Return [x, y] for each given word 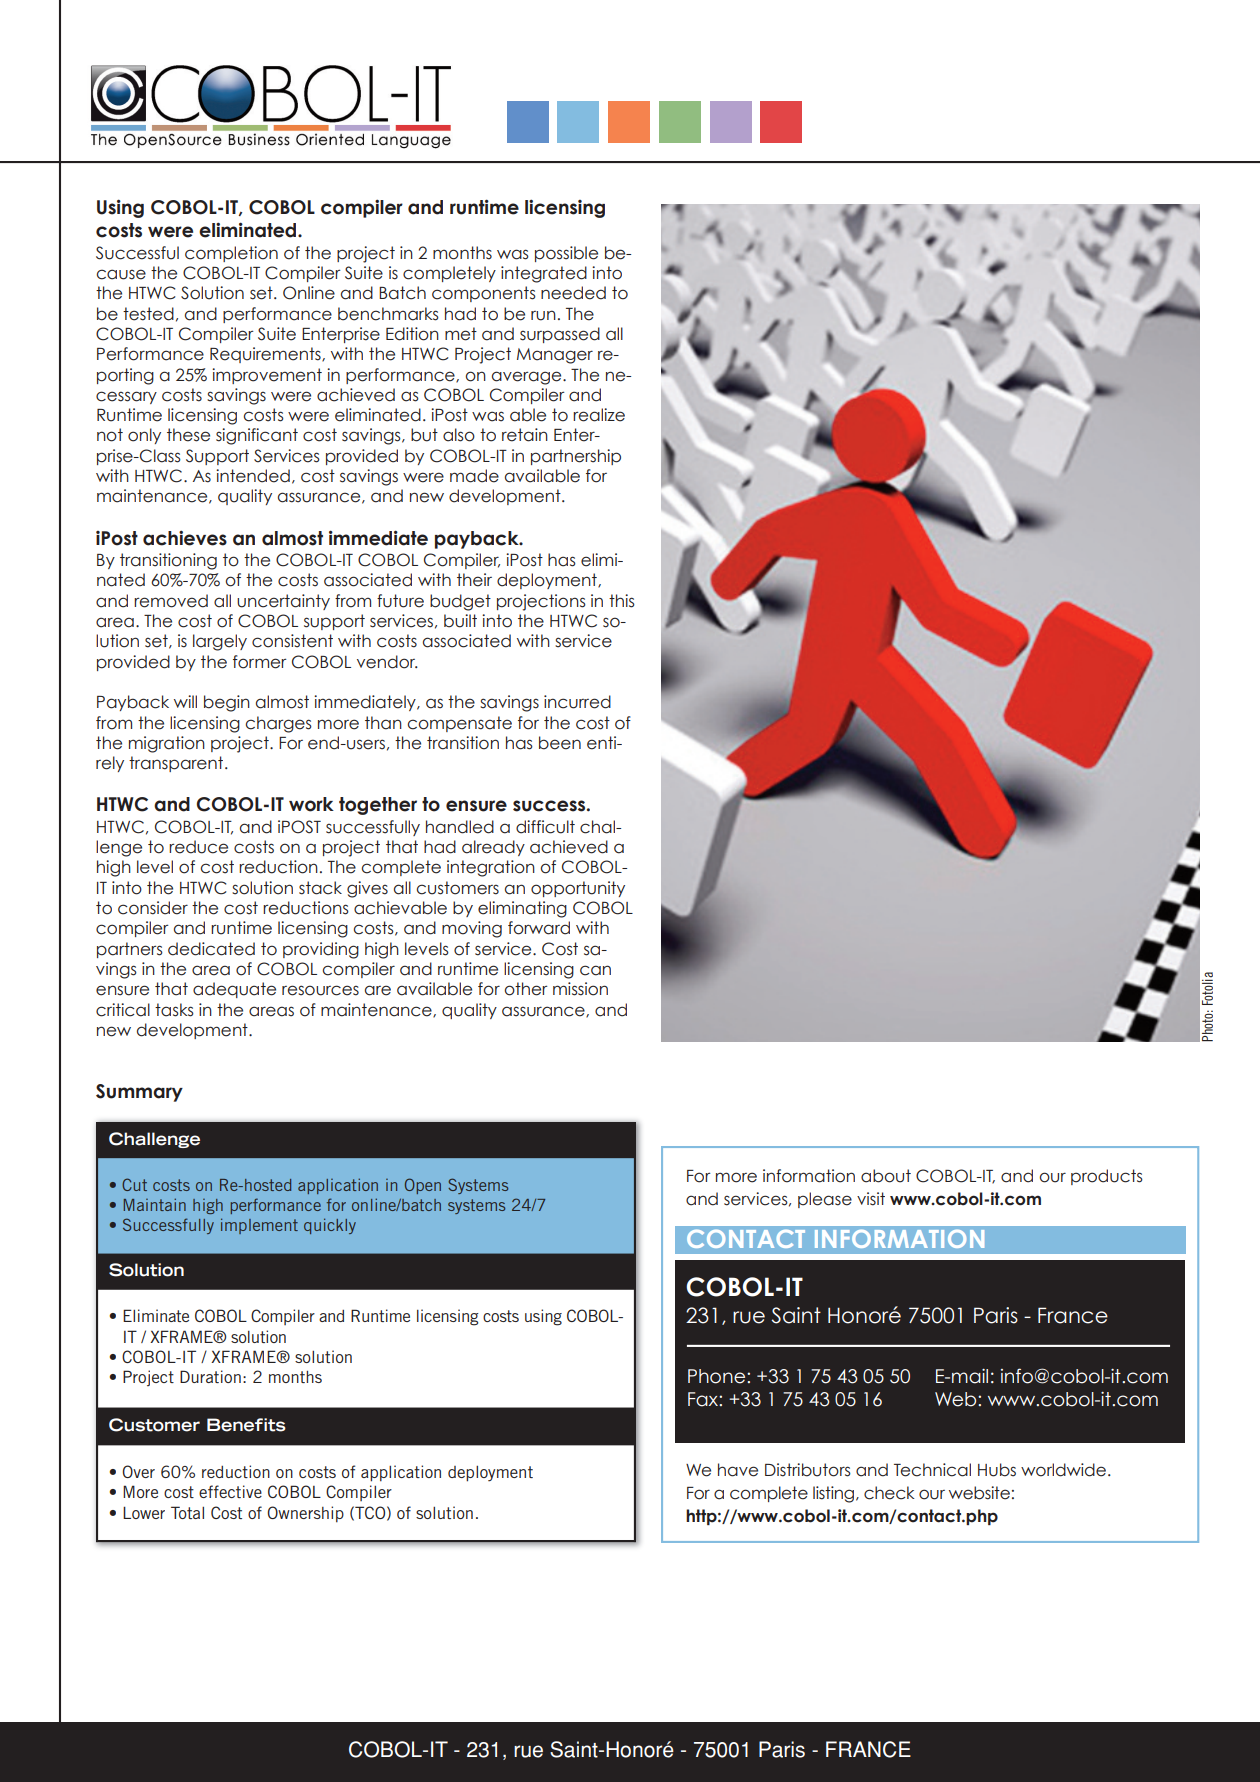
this [622, 601]
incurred [577, 702]
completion [231, 254]
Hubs [997, 1470]
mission [580, 989]
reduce [198, 847]
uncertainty [283, 602]
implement [259, 1226]
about [886, 1176]
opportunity [578, 889]
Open [423, 1186]
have [738, 1470]
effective [230, 1491]
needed [573, 293]
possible [566, 254]
